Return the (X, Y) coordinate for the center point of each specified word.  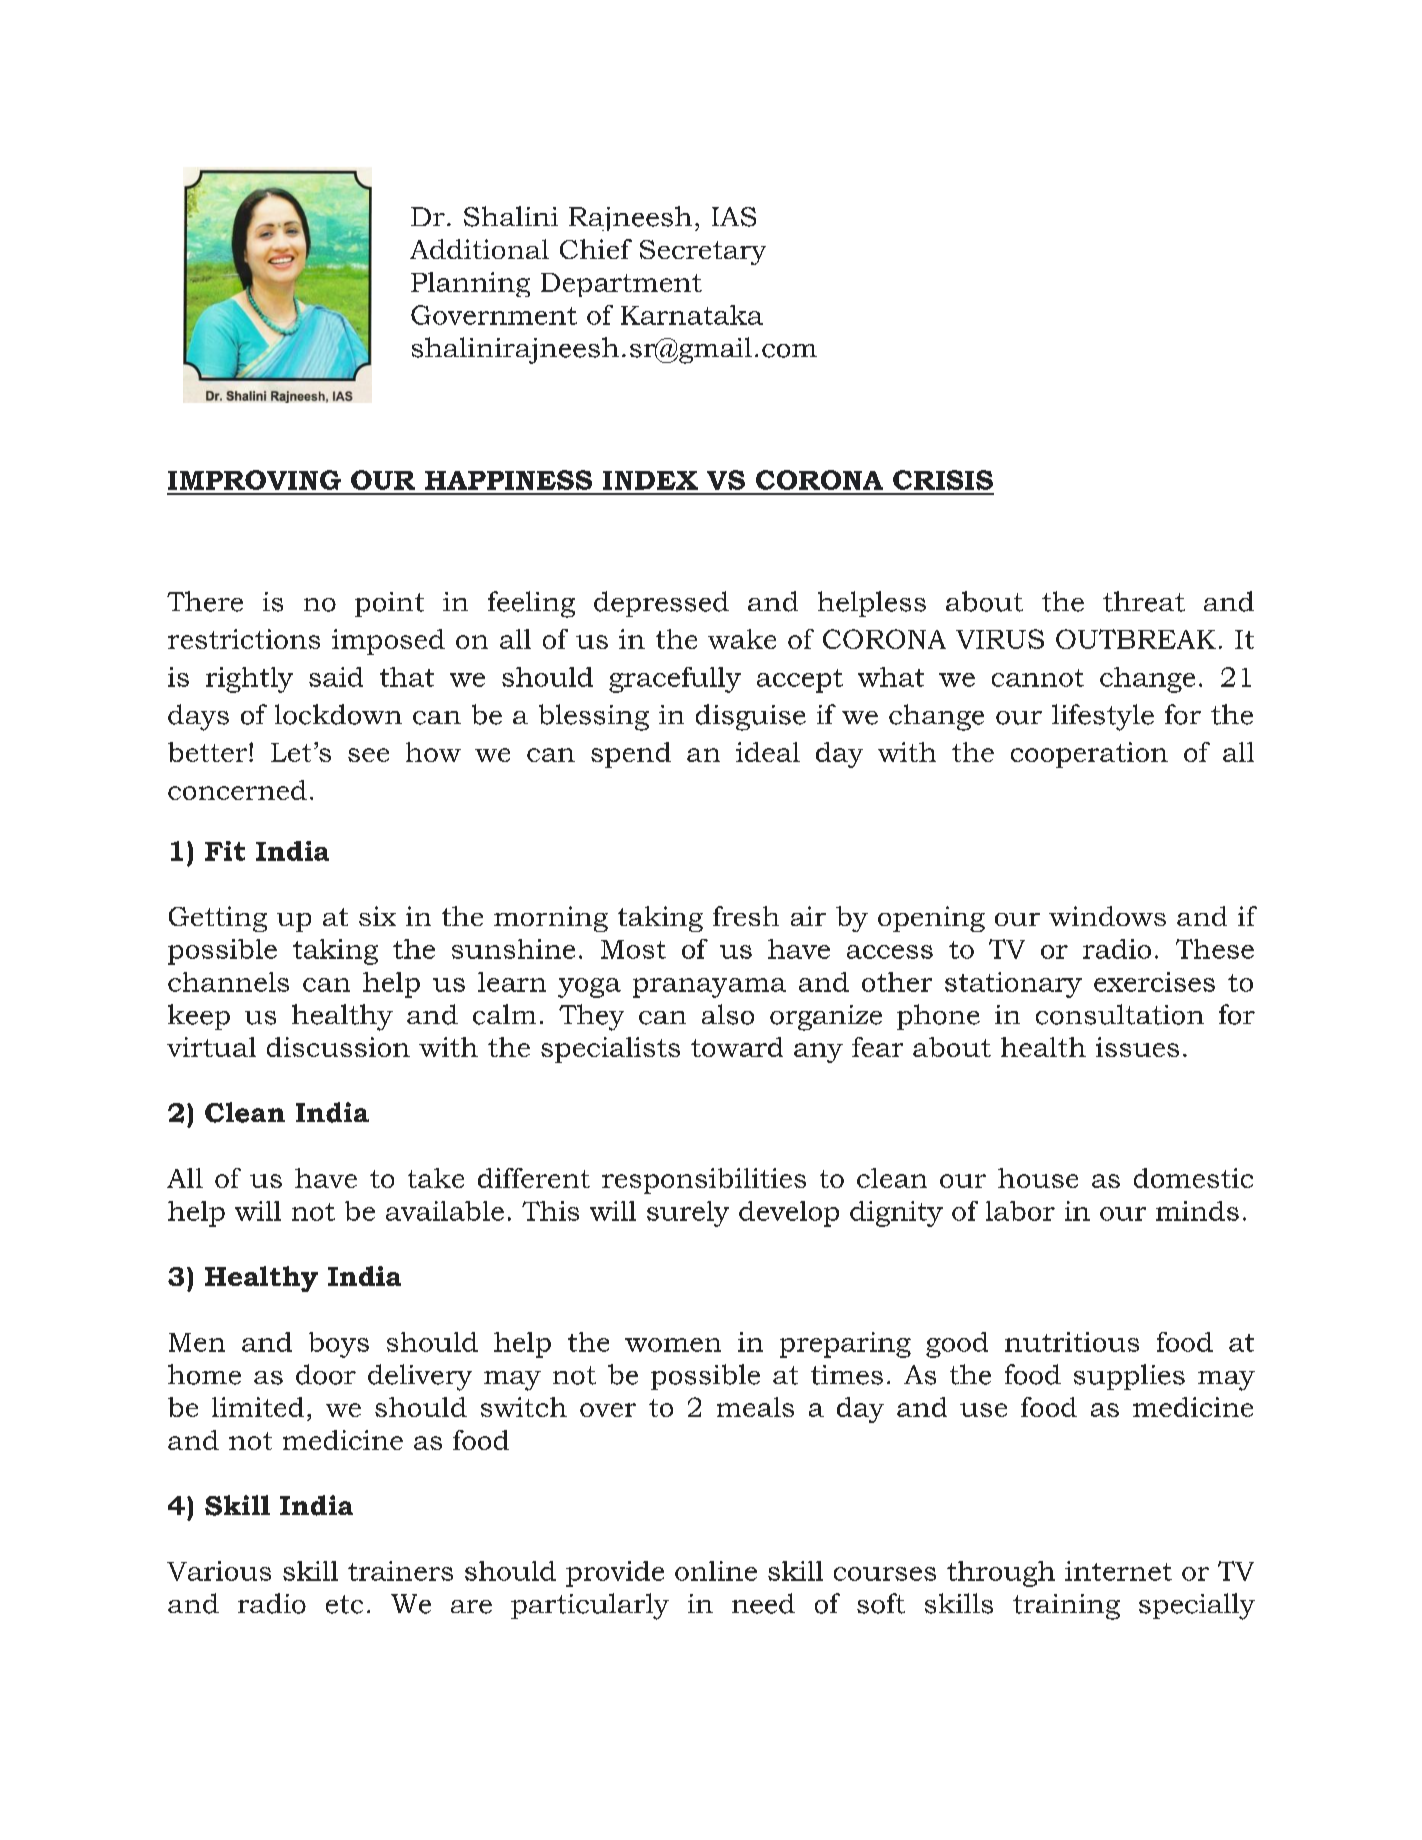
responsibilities (704, 1181)
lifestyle (1103, 717)
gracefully (675, 680)
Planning (470, 284)
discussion (338, 1047)
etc (344, 1604)
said (336, 677)
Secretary (703, 252)
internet (1118, 1571)
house (1038, 1178)
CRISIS (943, 480)
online (716, 1571)
